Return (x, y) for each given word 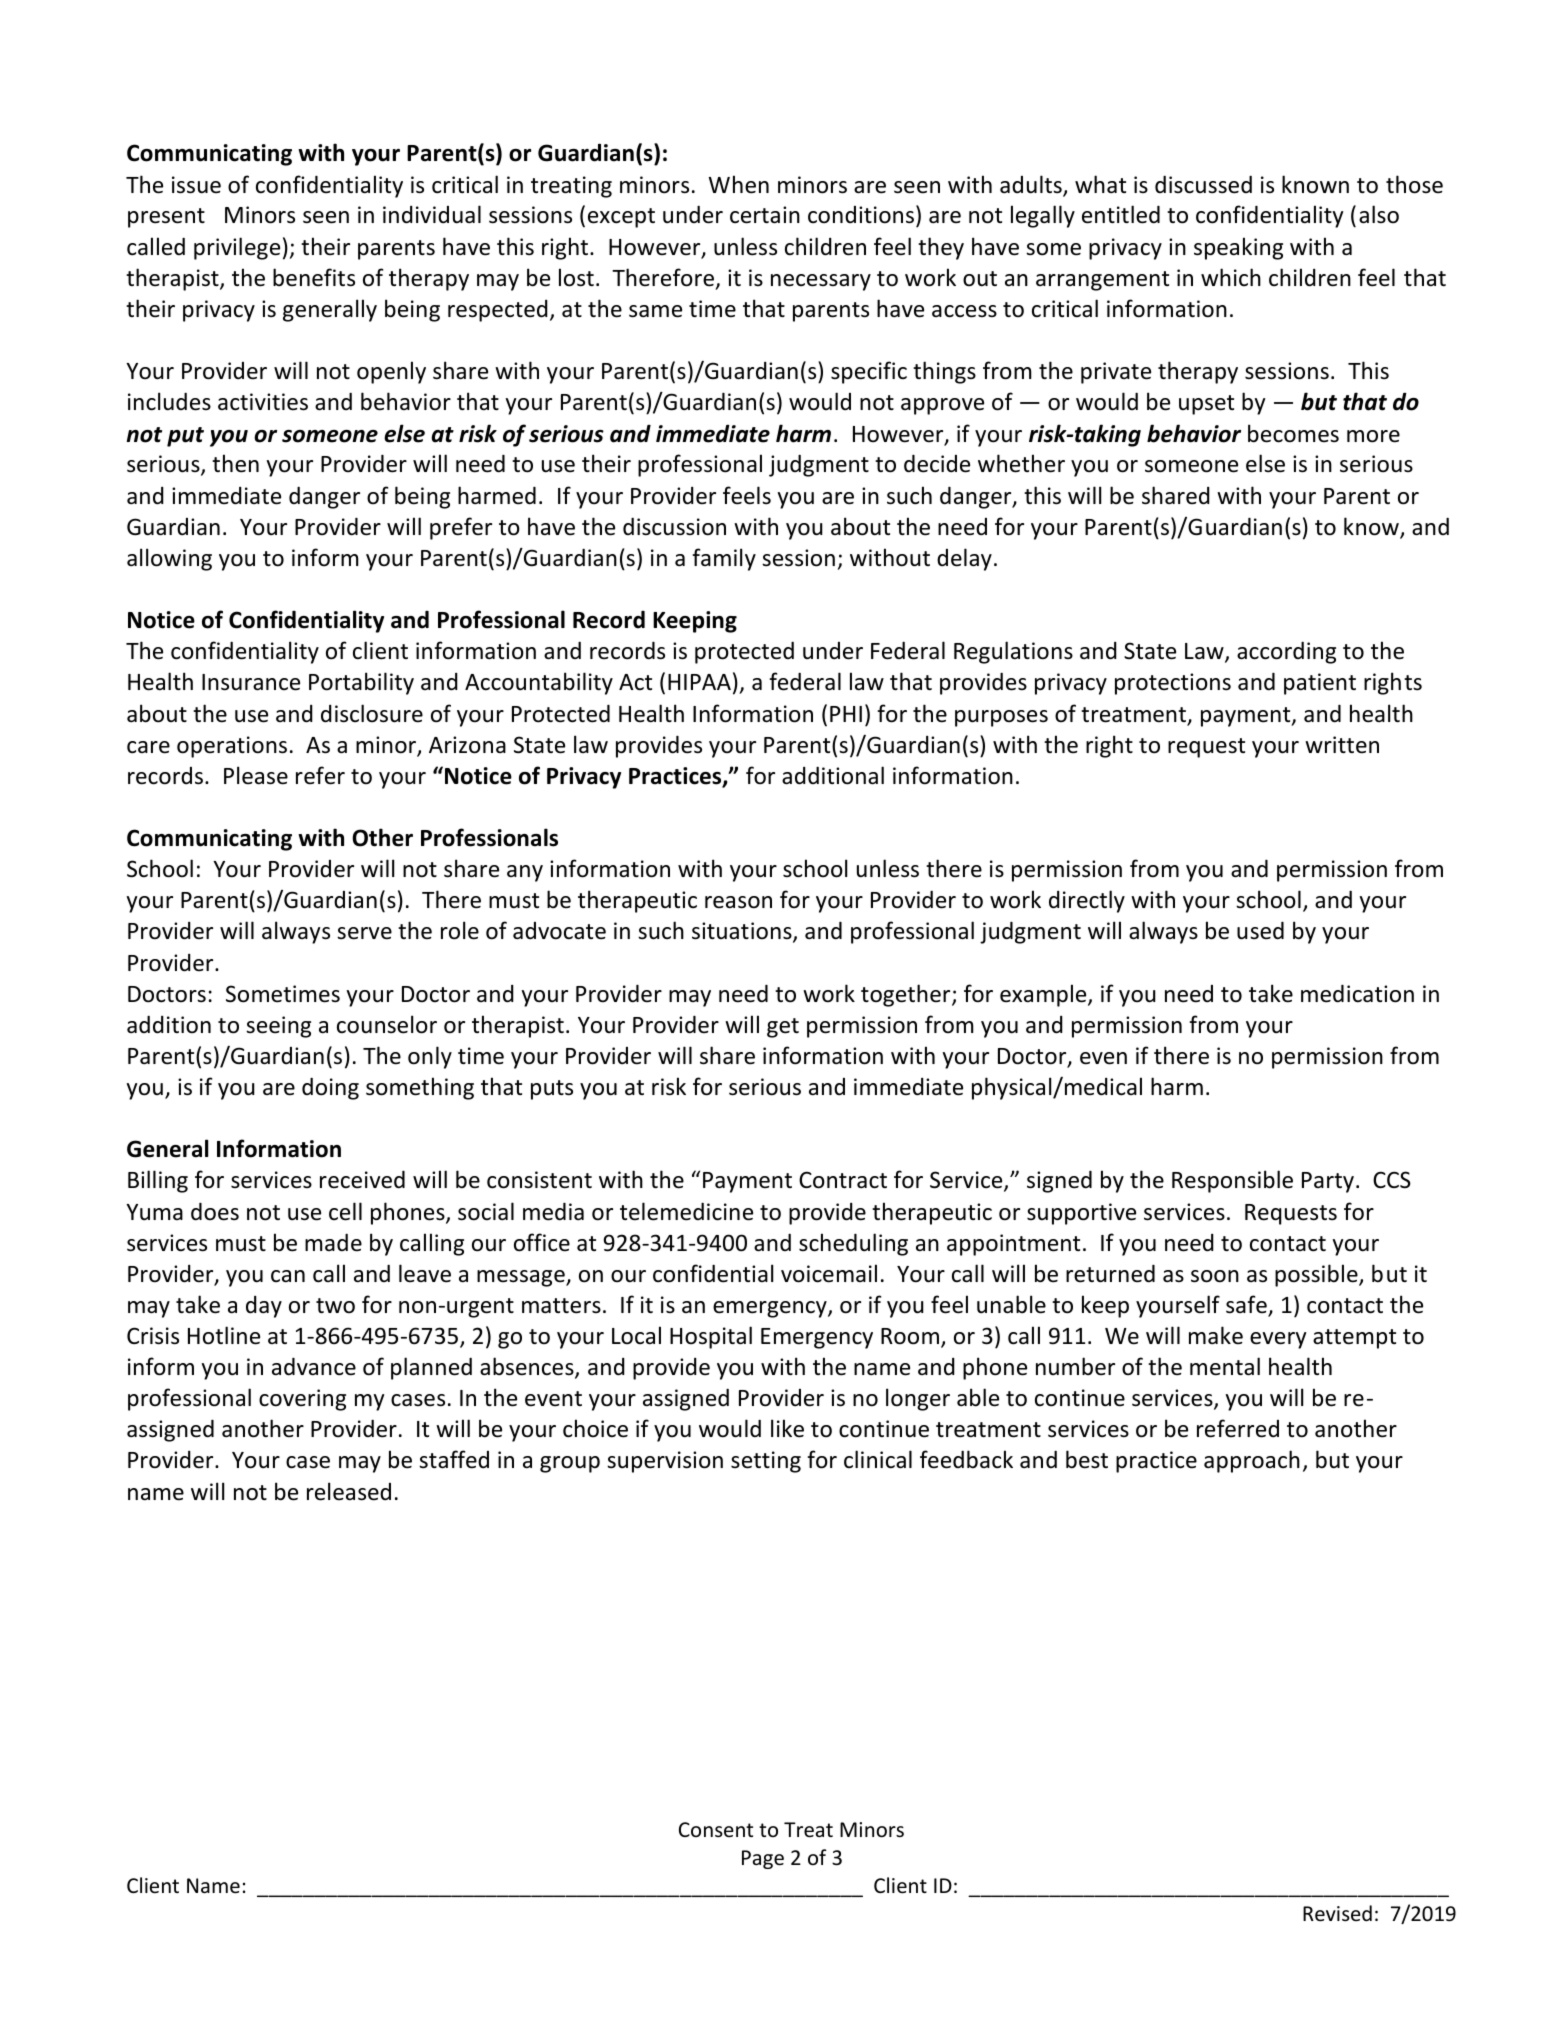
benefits (314, 277)
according (1286, 652)
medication (1357, 993)
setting (766, 1462)
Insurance (251, 682)
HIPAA (699, 682)
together (907, 995)
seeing (278, 1027)
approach (1252, 1461)
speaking (1238, 248)
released (349, 1491)
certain (765, 215)
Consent (716, 1829)
